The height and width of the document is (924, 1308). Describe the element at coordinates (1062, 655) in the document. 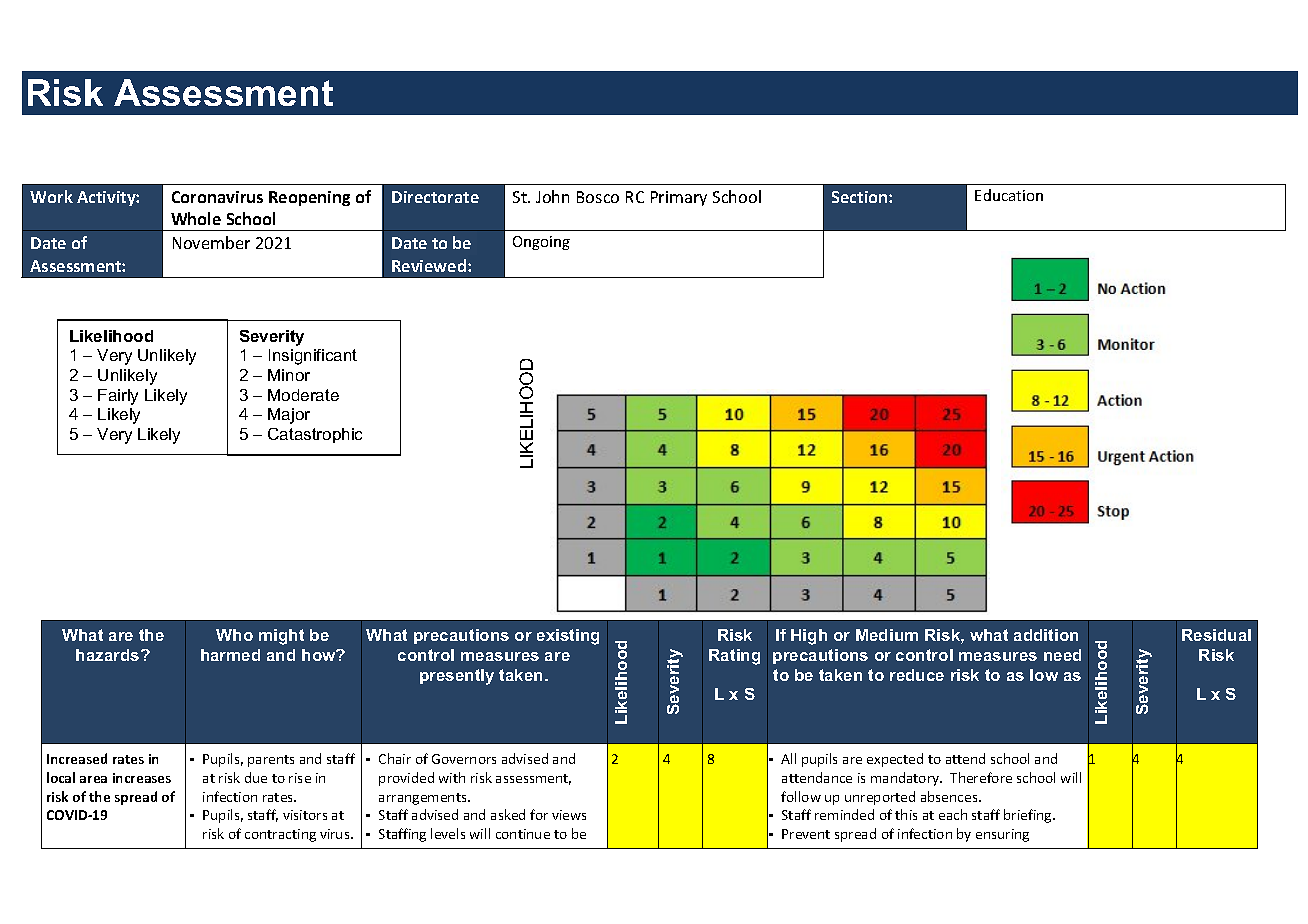

I see `need` at that location.
